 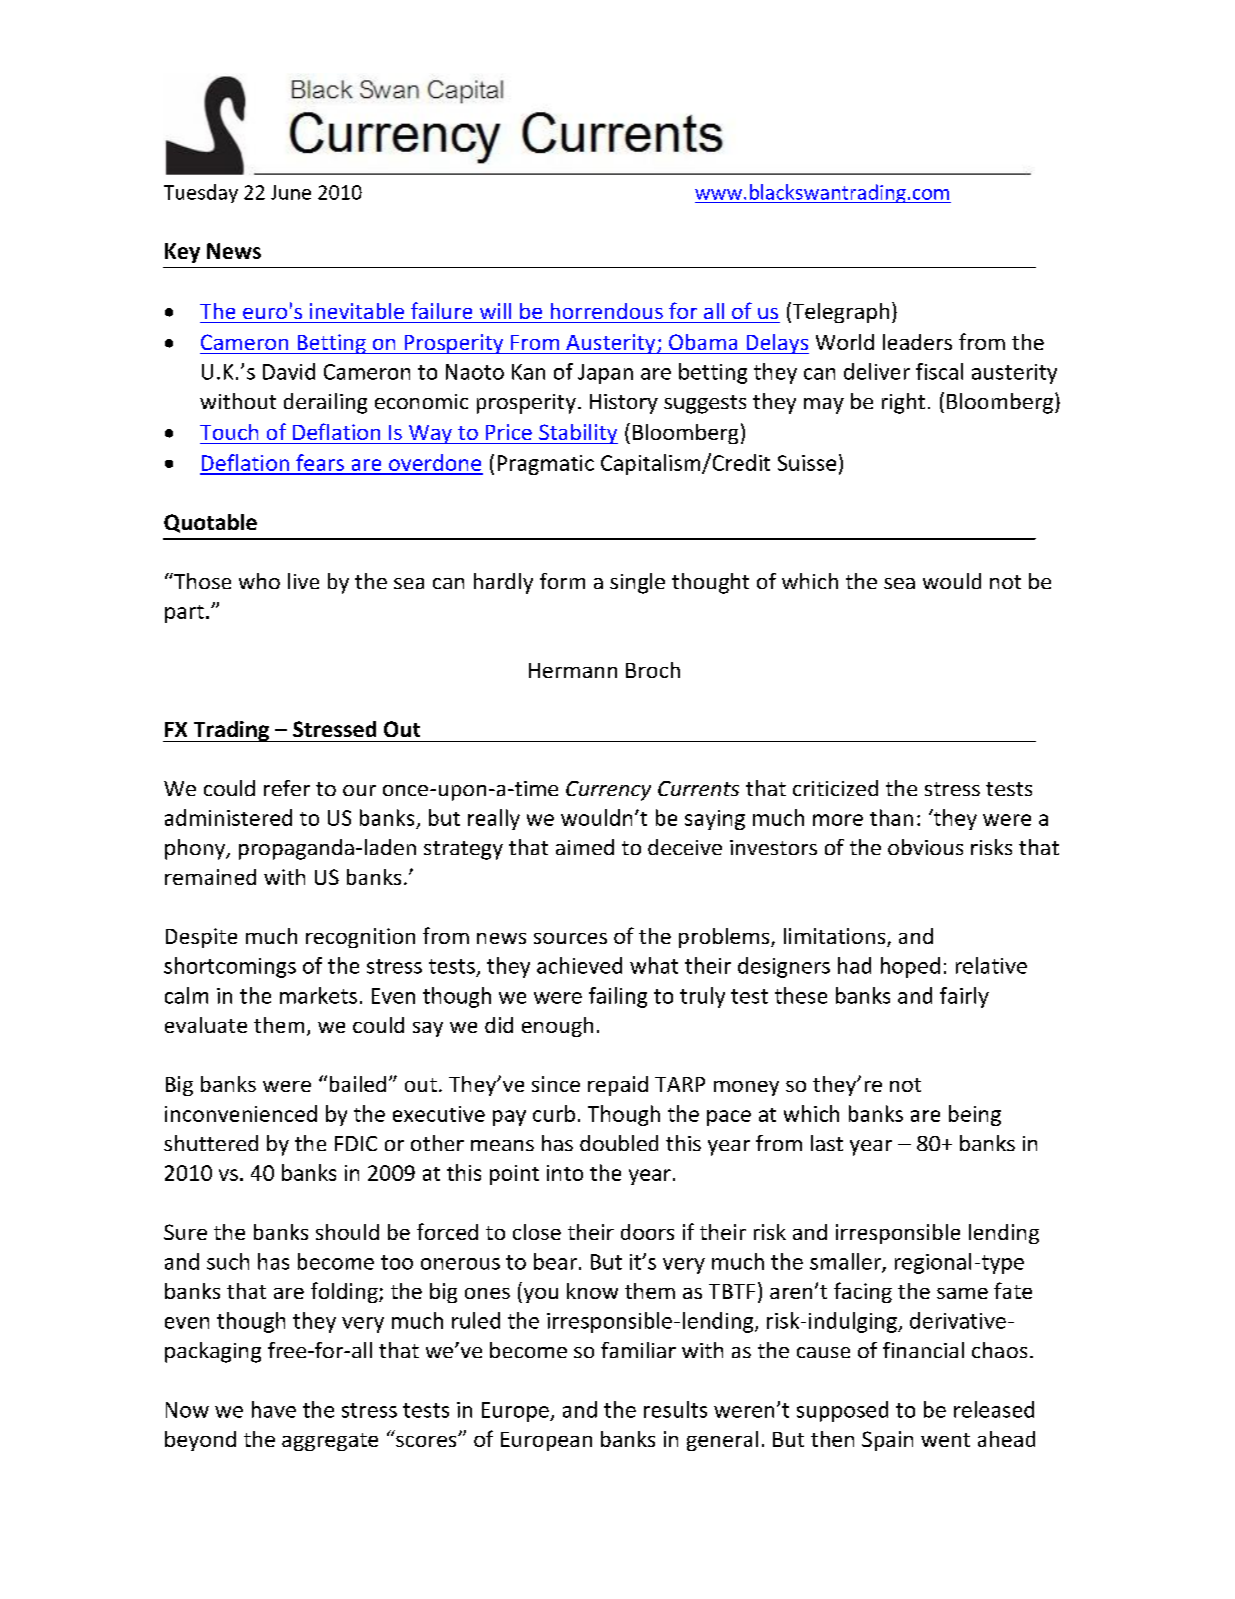 What do you see at coordinates (274, 1409) in the screenshot?
I see `have` at bounding box center [274, 1409].
